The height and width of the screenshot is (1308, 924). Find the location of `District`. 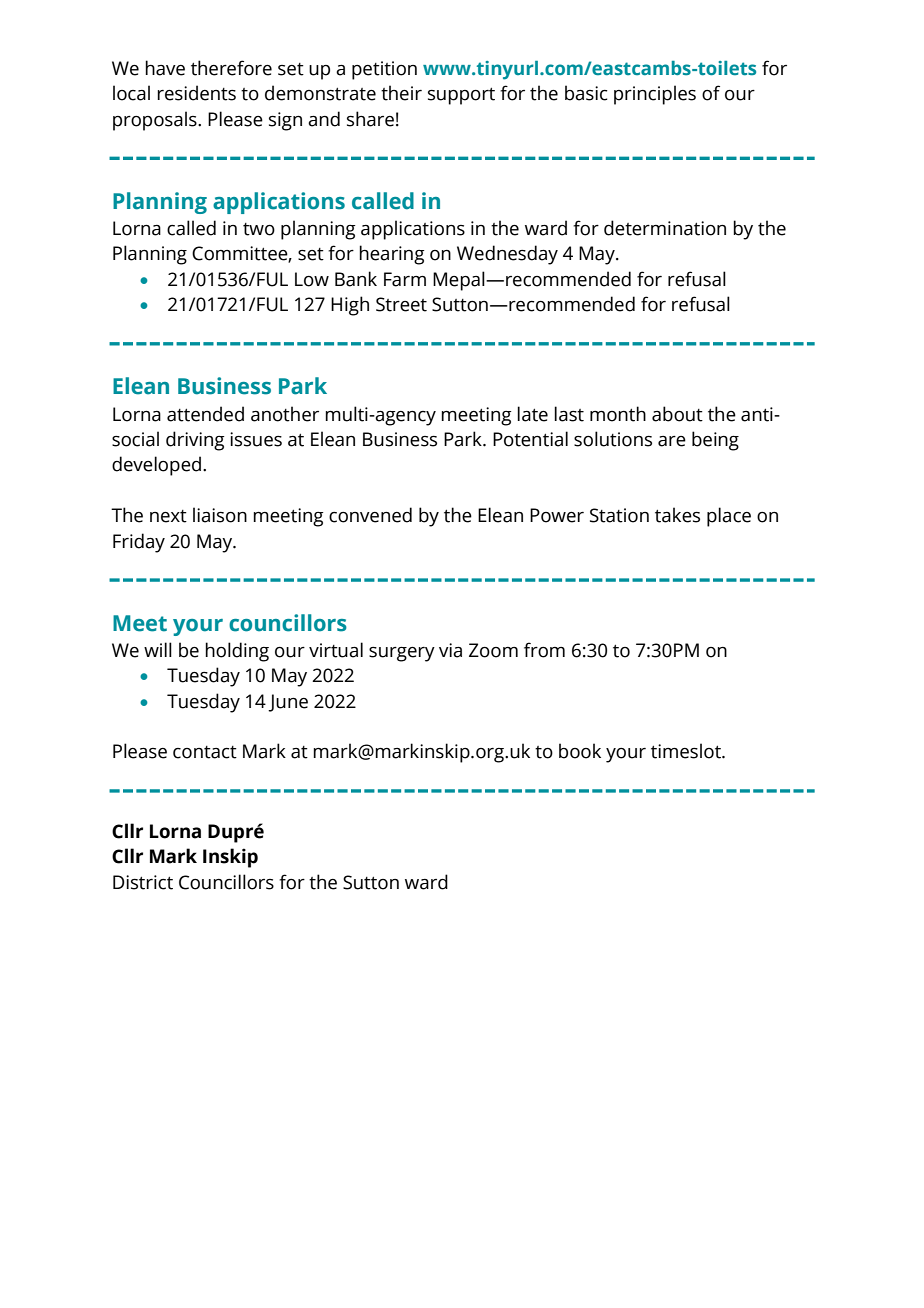

District is located at coordinates (143, 882).
